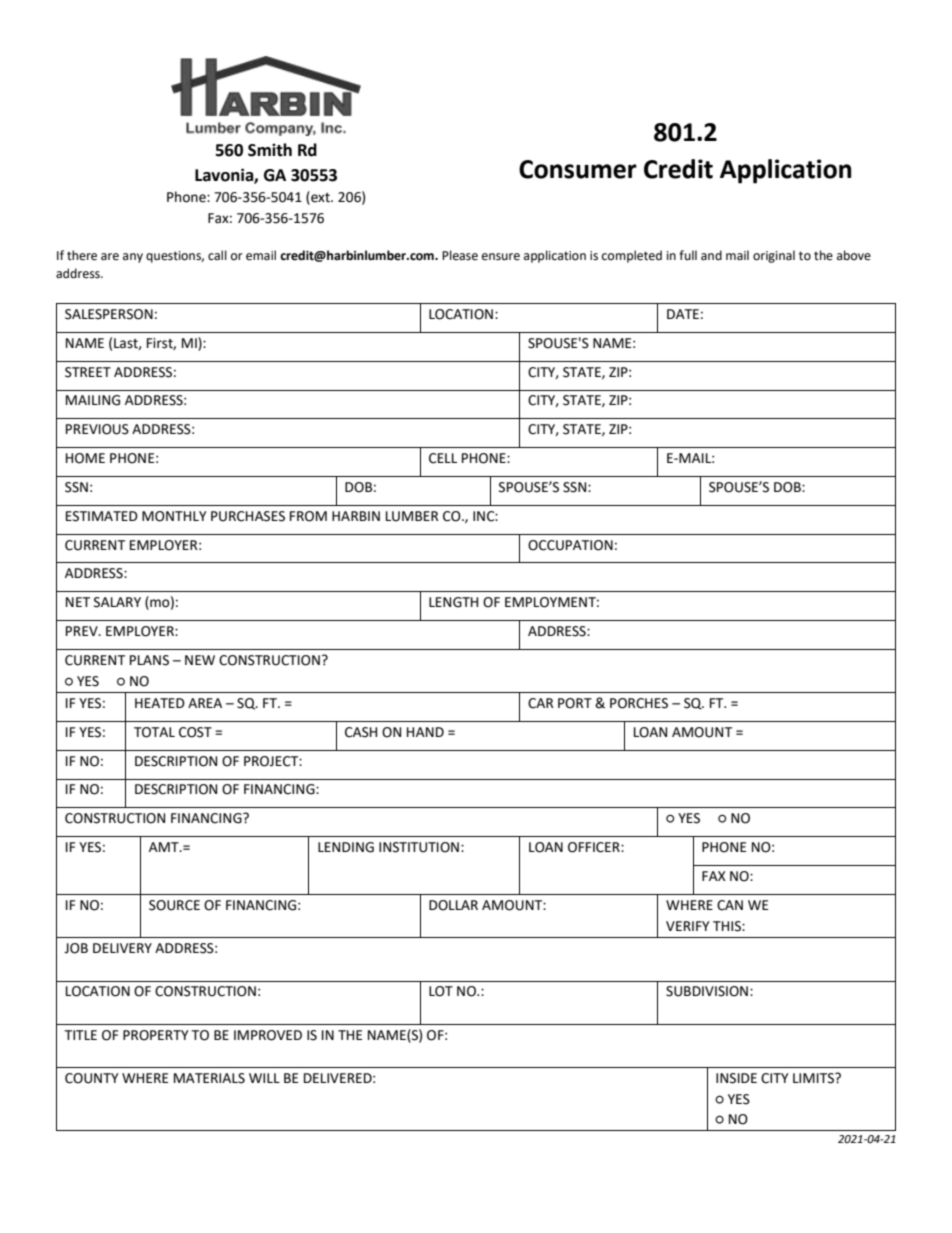 This page has width=952, height=1233. Describe the element at coordinates (270, 150) in the page. I see `Smith` at that location.
